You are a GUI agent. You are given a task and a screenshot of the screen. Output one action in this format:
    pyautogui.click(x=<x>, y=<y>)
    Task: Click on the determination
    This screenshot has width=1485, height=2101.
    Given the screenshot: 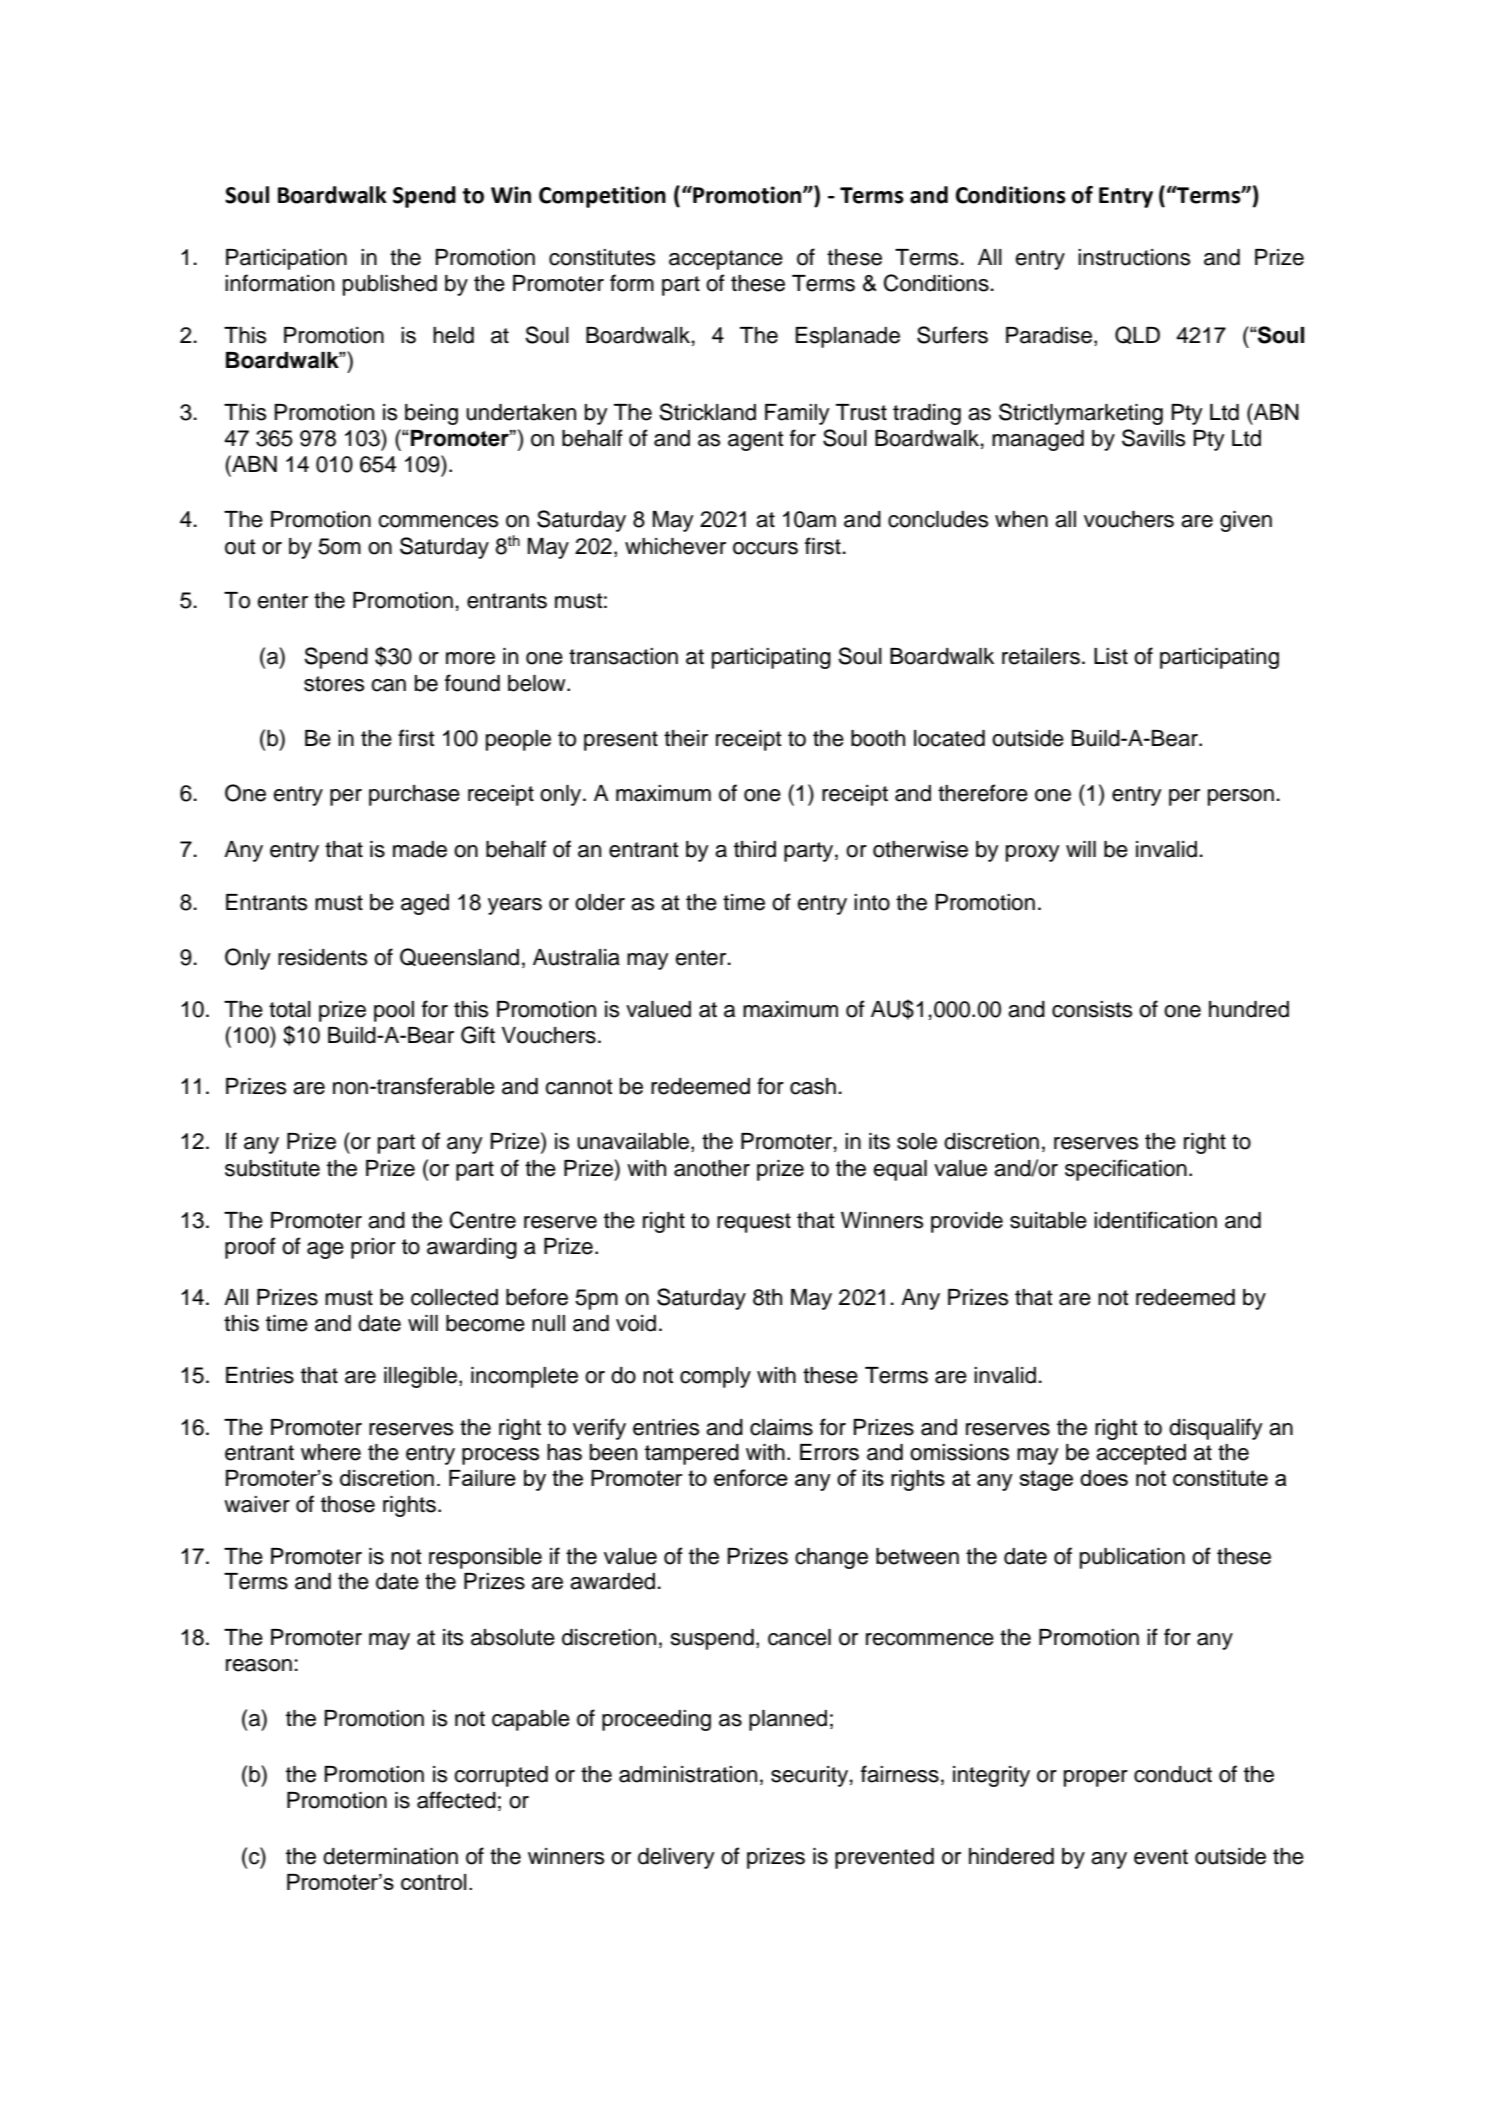 What is the action you would take?
    pyautogui.click(x=390, y=1856)
